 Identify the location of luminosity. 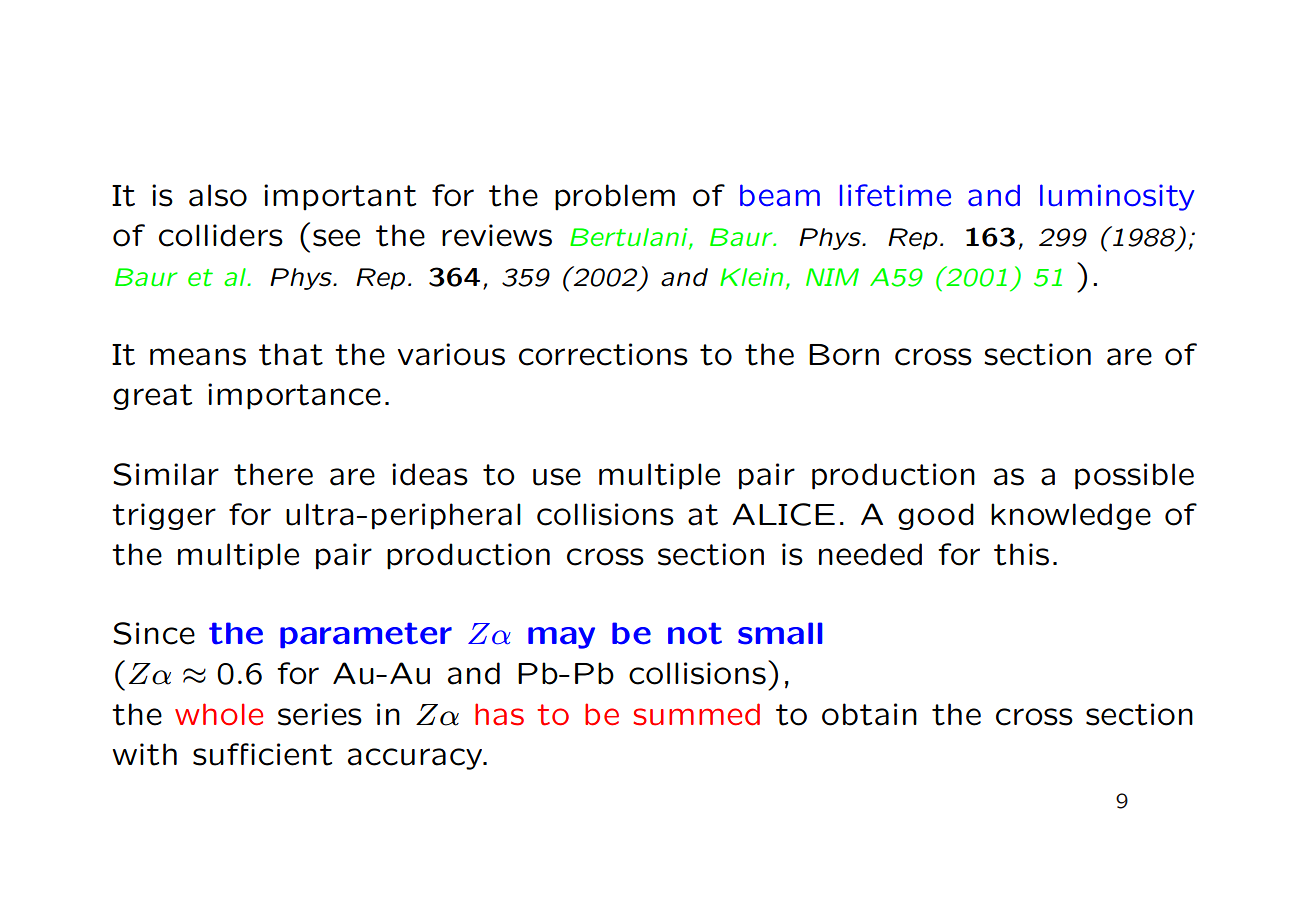
(1117, 197).
